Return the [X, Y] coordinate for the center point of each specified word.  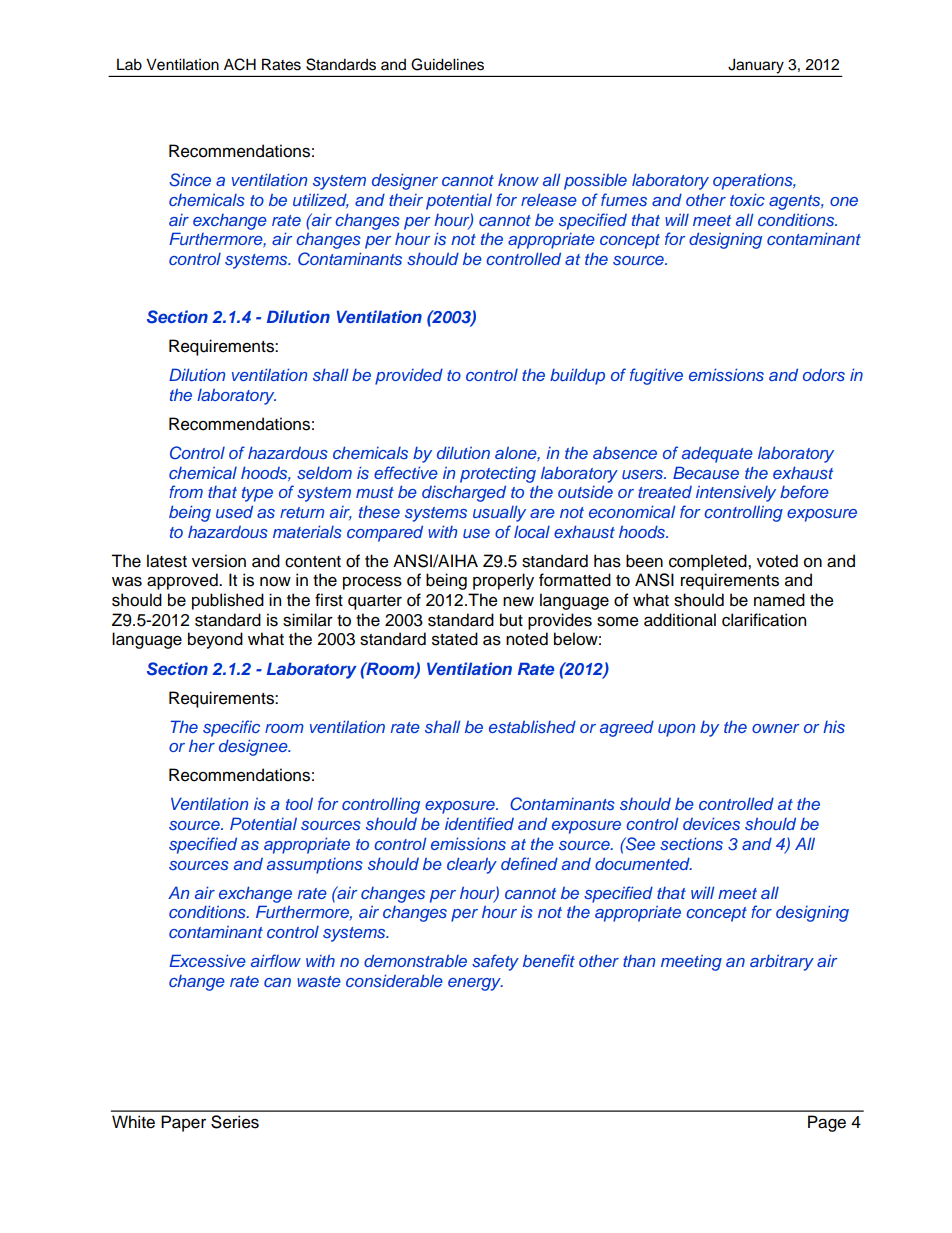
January [756, 66]
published [228, 601]
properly [503, 581]
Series [235, 1122]
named [779, 600]
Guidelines [447, 64]
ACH [240, 64]
